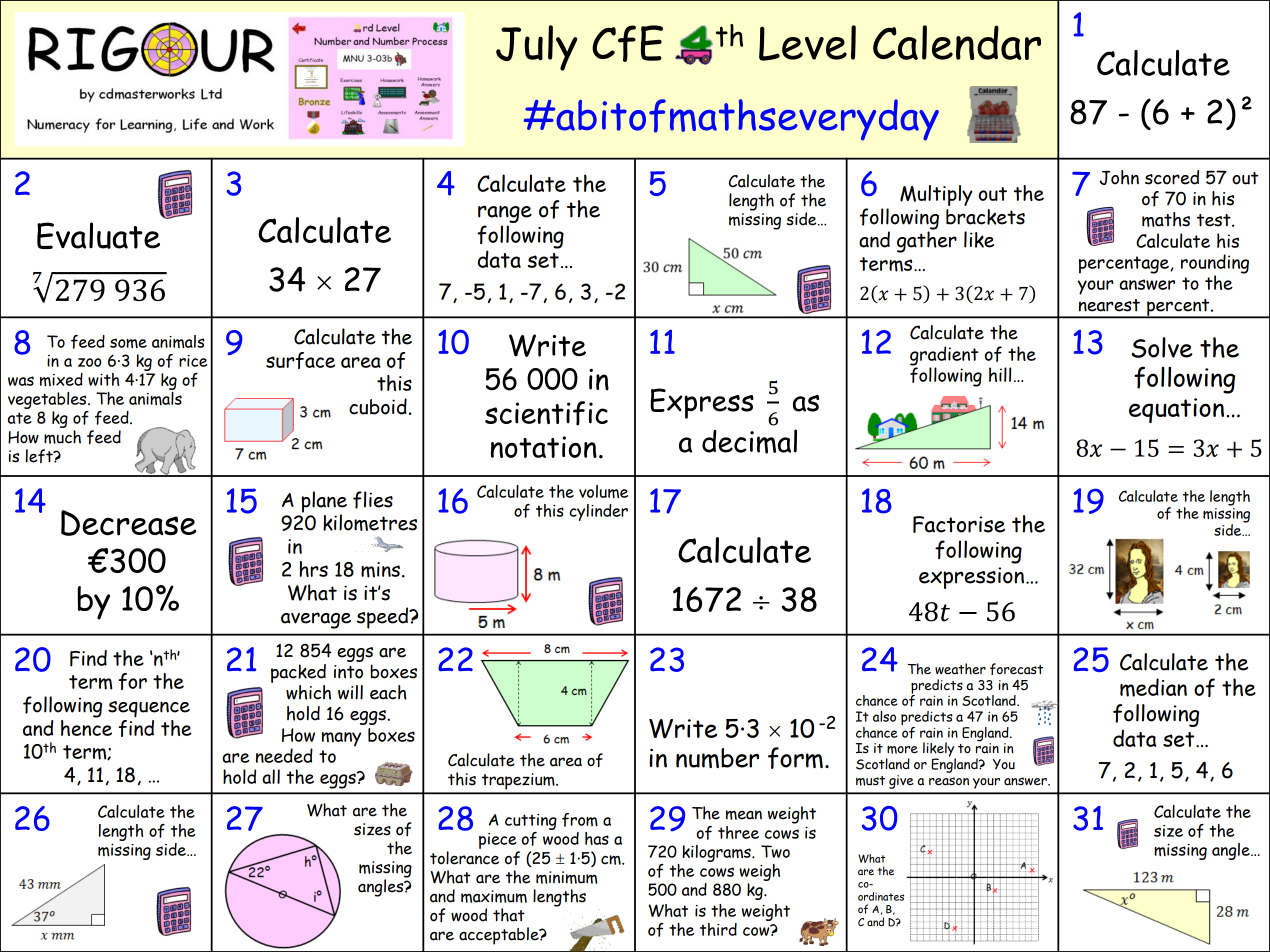  I want to click on volume, so click(603, 491).
